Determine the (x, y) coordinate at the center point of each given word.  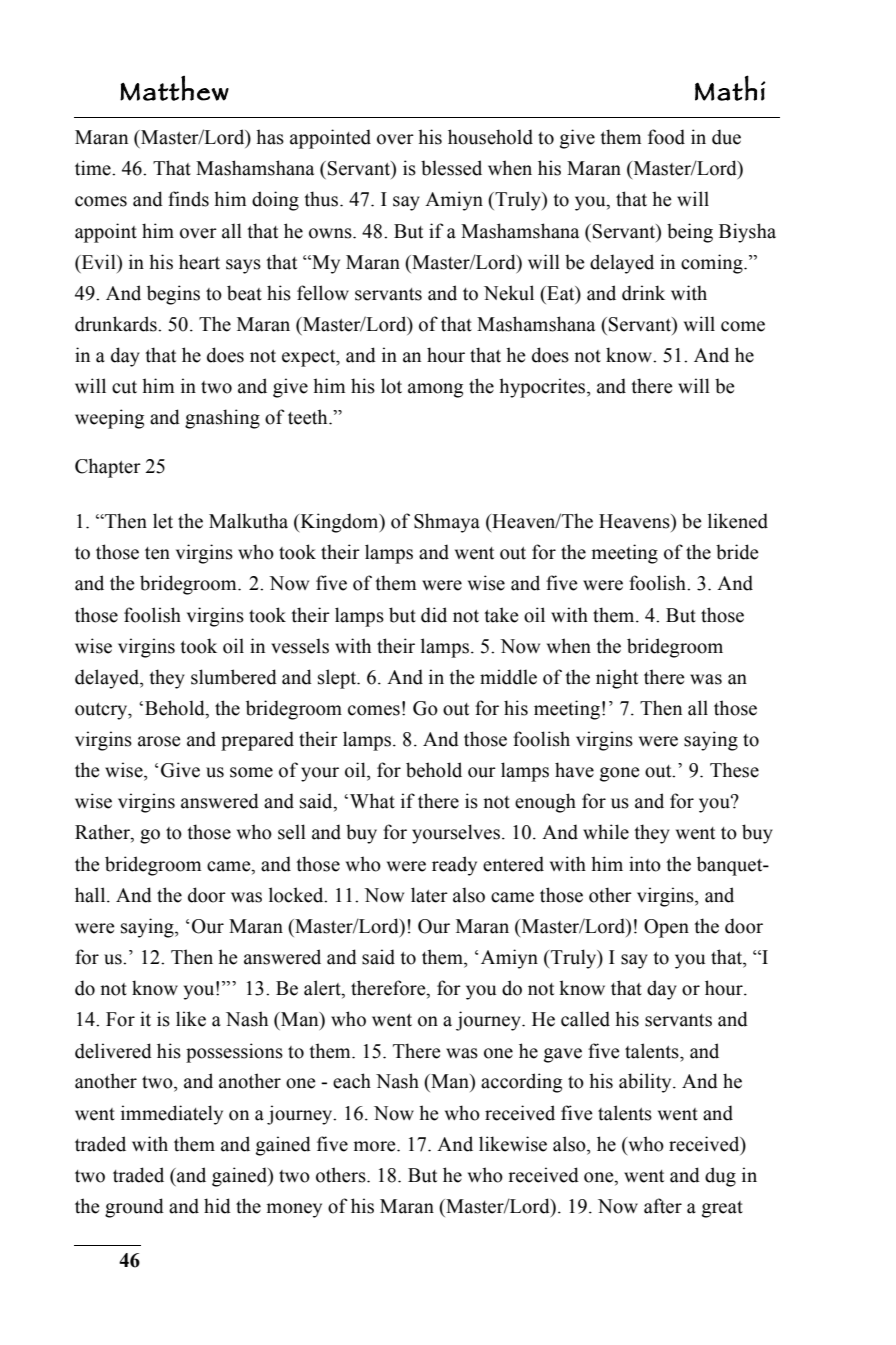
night (617, 679)
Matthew (174, 88)
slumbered (234, 677)
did (434, 615)
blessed (451, 168)
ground (134, 1208)
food (666, 137)
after (663, 1206)
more (376, 1146)
